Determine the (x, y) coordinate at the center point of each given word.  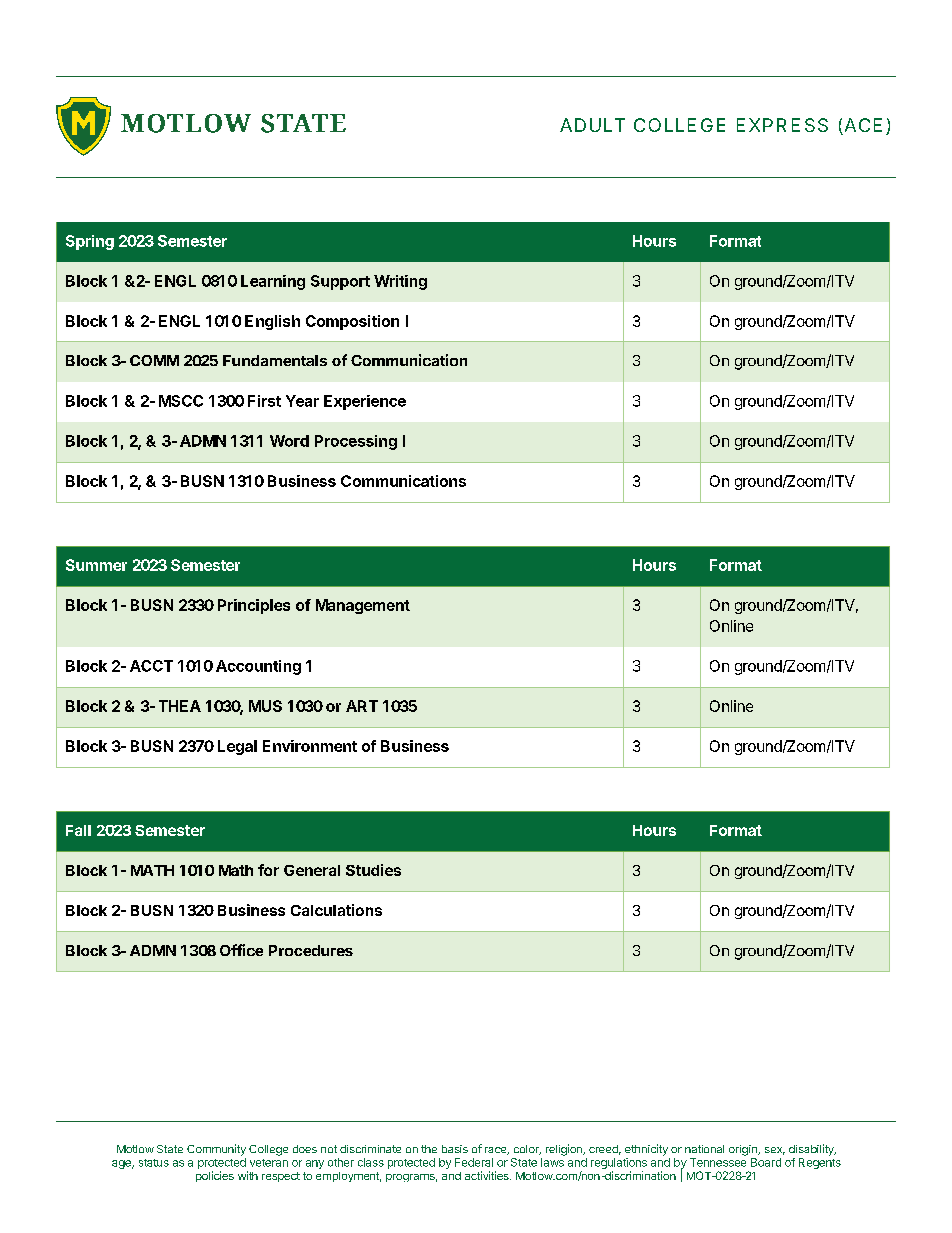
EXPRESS (782, 125)
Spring (90, 242)
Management (363, 606)
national (704, 1149)
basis (455, 1149)
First (264, 401)
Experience (365, 402)
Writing (400, 282)
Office (241, 950)
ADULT (592, 125)
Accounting (258, 667)
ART (362, 706)
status (154, 1163)
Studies (373, 870)
